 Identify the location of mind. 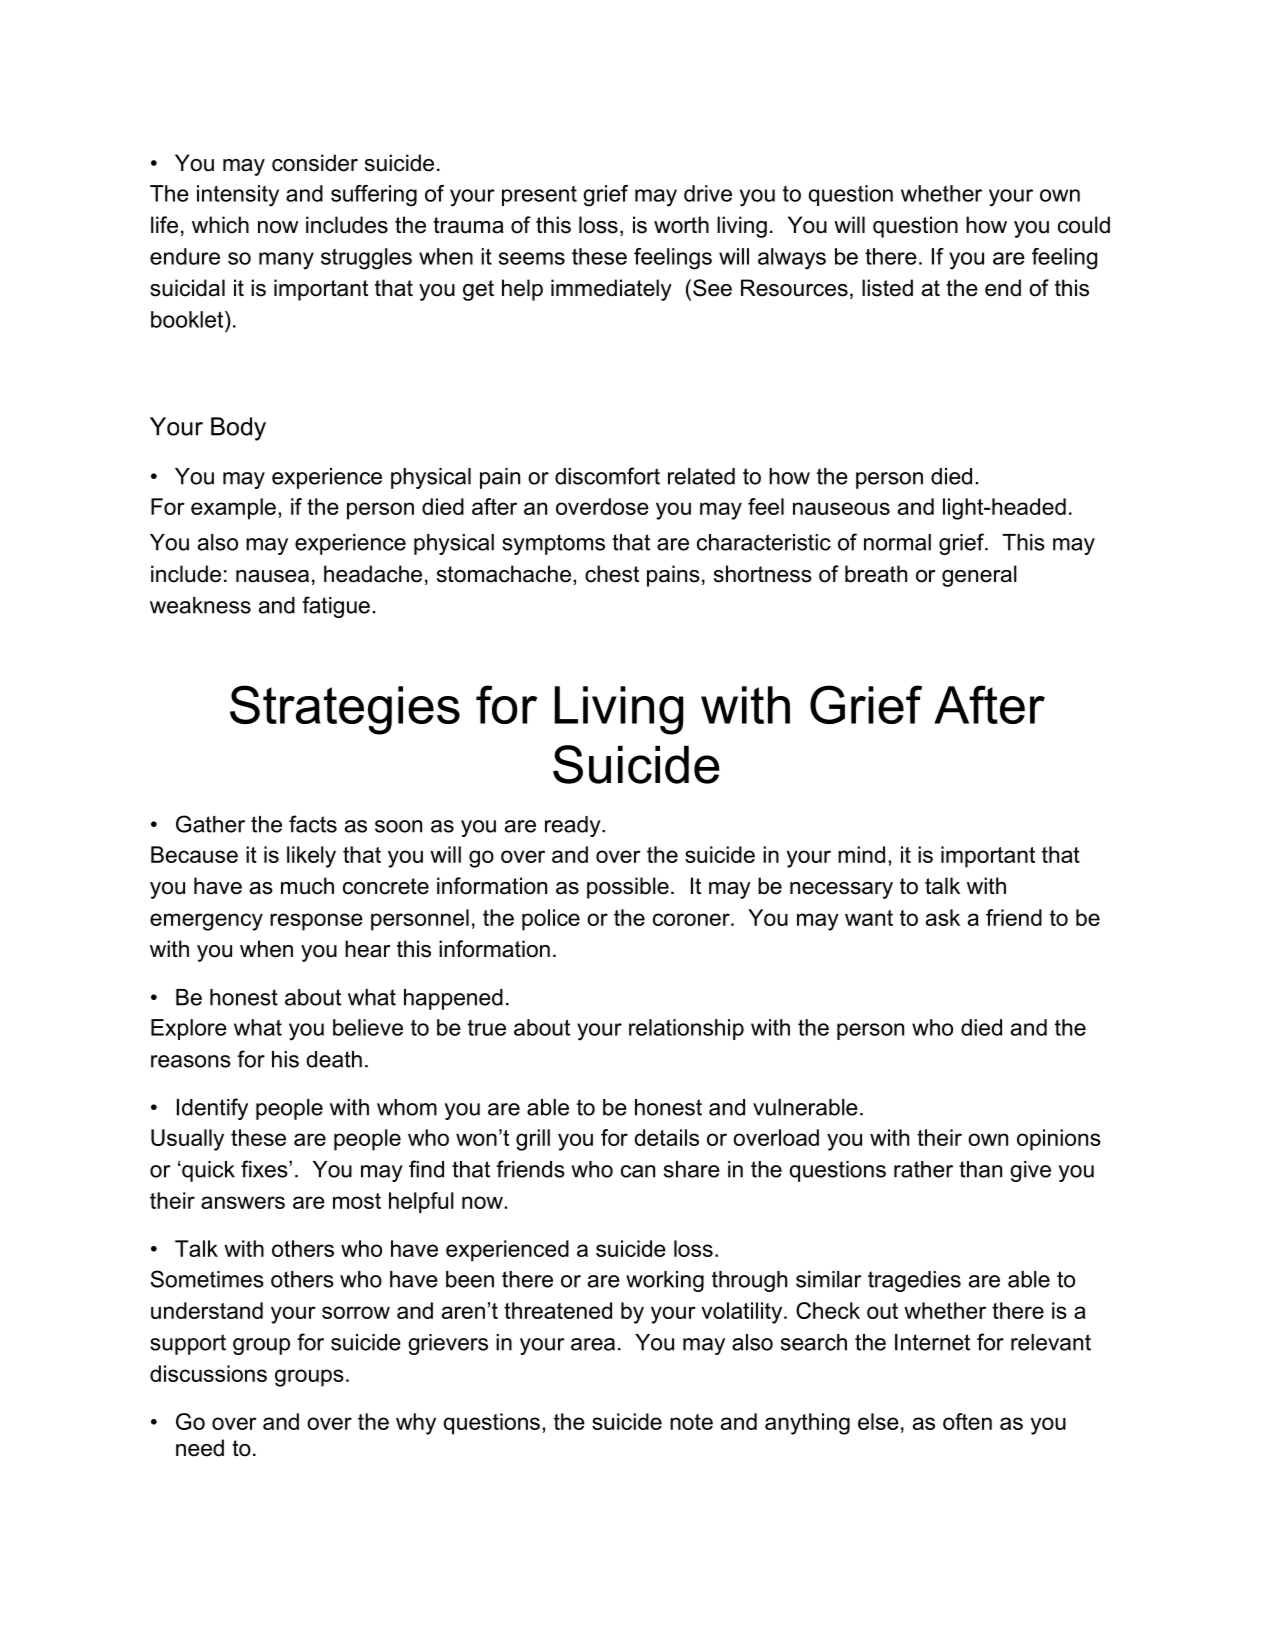
(861, 854).
